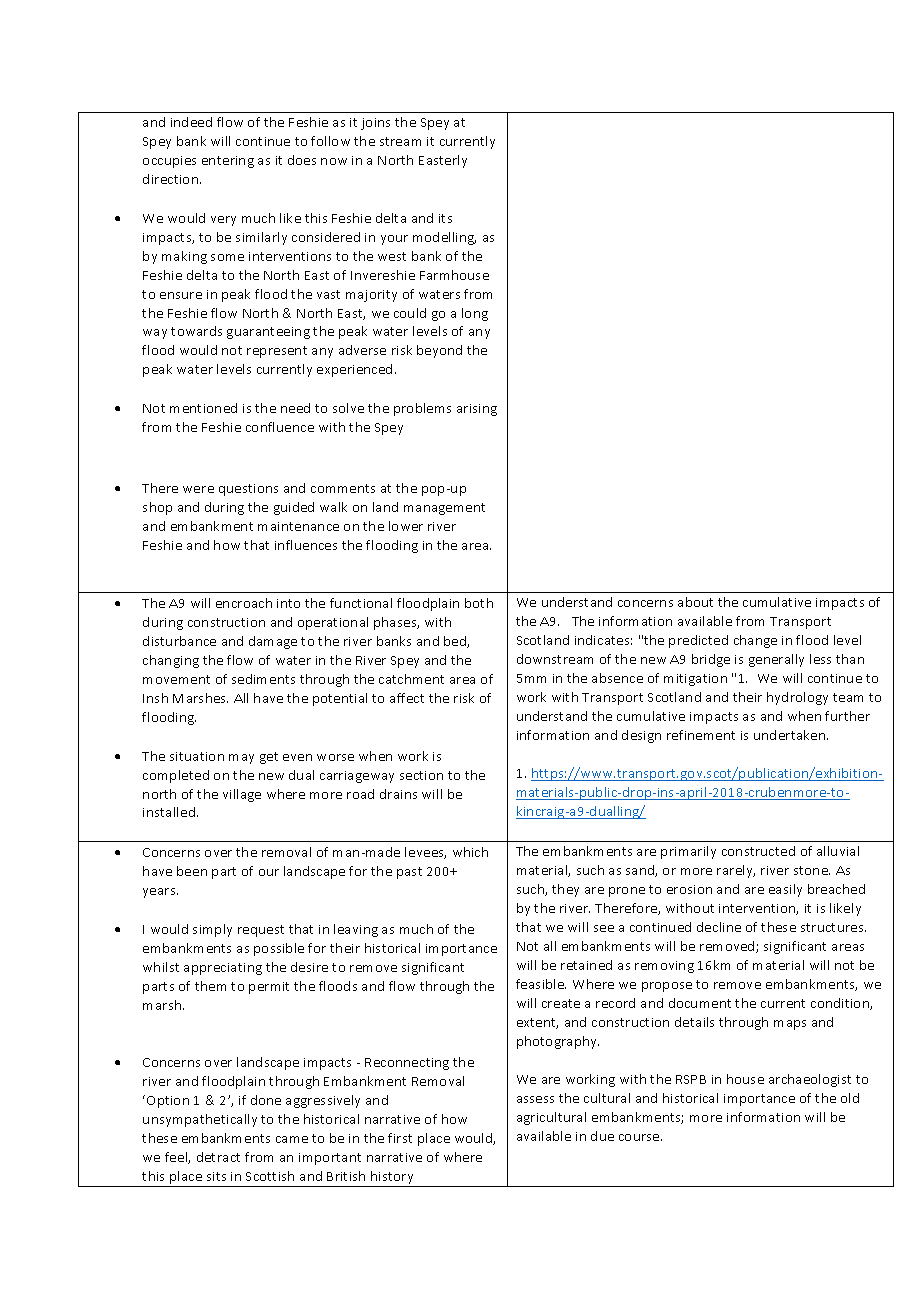  Describe the element at coordinates (475, 314) in the screenshot. I see `long` at that location.
